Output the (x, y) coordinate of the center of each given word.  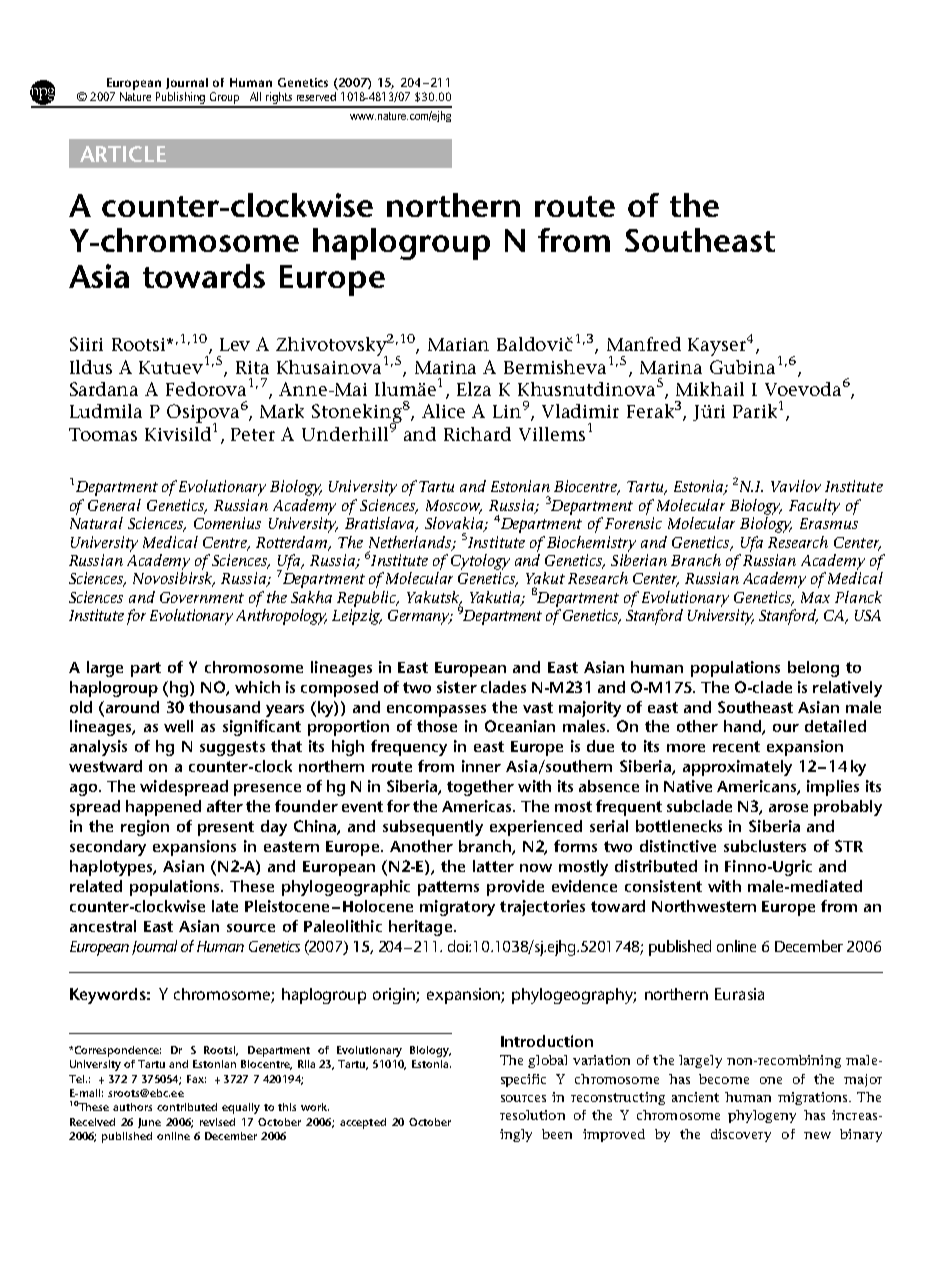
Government (202, 597)
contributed (187, 1107)
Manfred (644, 344)
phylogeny (762, 1116)
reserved (317, 95)
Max (815, 597)
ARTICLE (123, 154)
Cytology (480, 562)
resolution (532, 1115)
